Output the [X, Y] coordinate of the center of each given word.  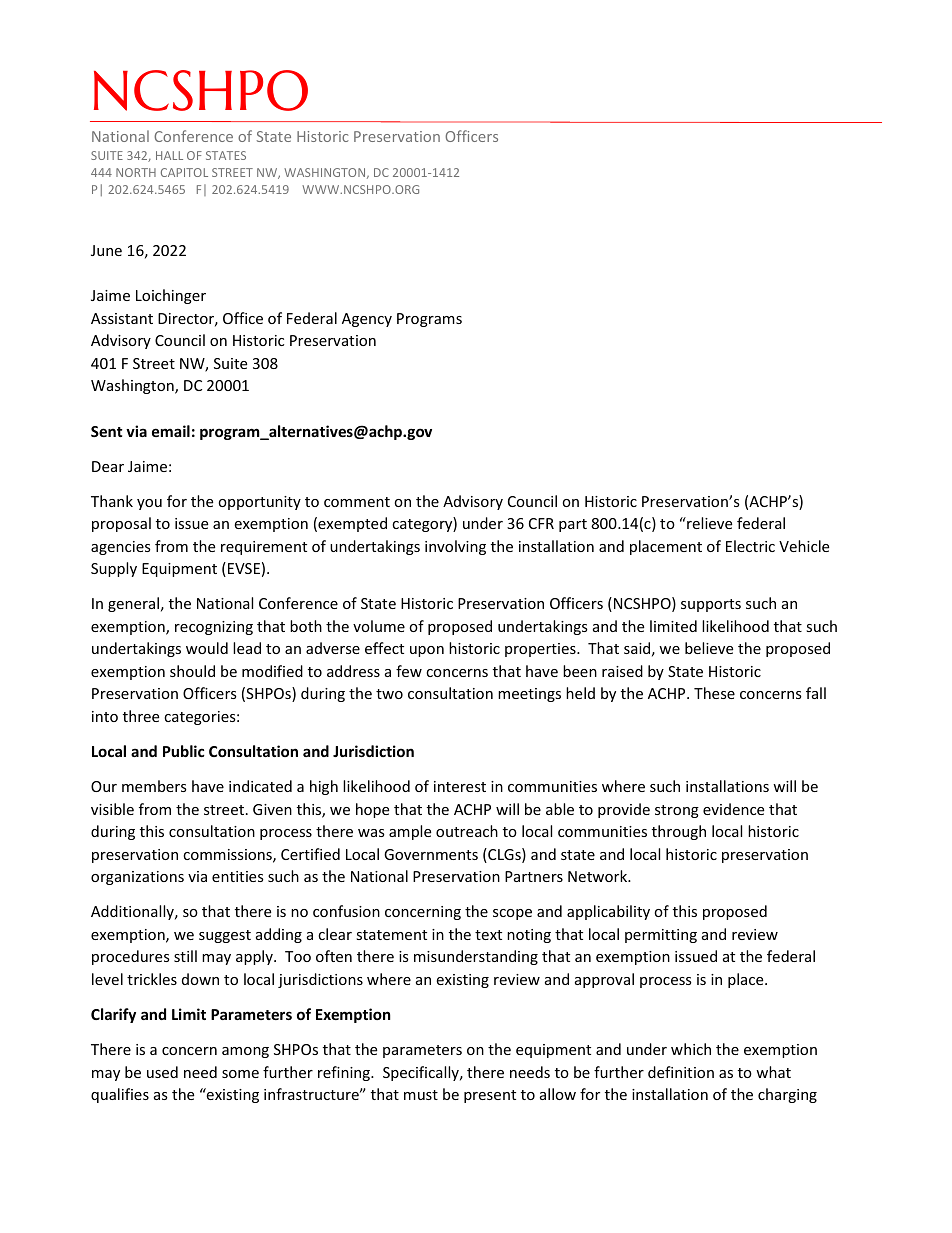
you [149, 504]
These [714, 693]
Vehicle [804, 546]
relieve [708, 523]
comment [357, 502]
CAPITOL [184, 172]
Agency [367, 320]
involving [455, 547]
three [141, 716]
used [162, 1072]
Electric [750, 546]
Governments [431, 854]
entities [238, 876]
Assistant [122, 318]
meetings [529, 695]
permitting [661, 936]
